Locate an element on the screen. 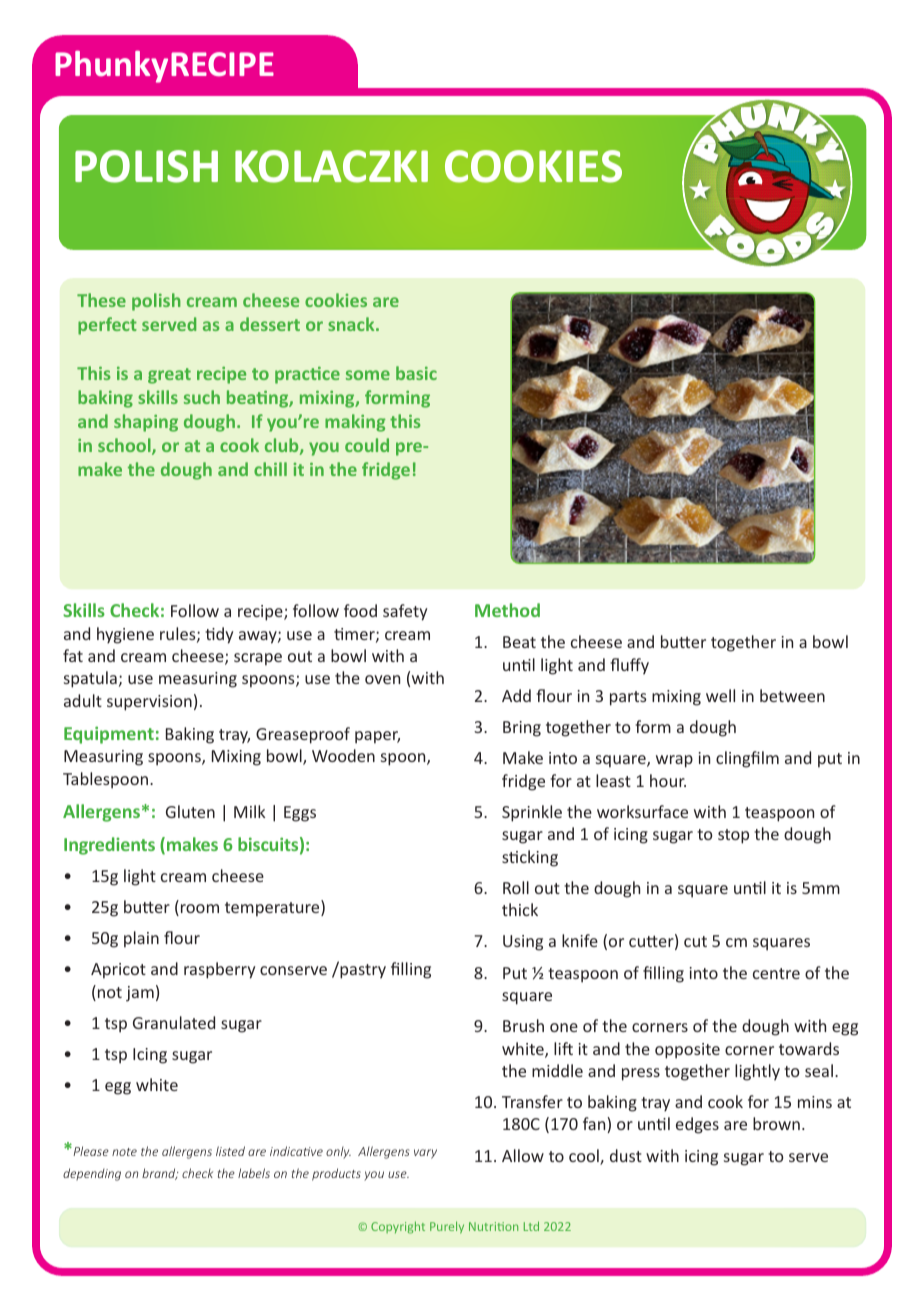 The height and width of the screenshot is (1308, 924). brand is located at coordinates (160, 1174).
